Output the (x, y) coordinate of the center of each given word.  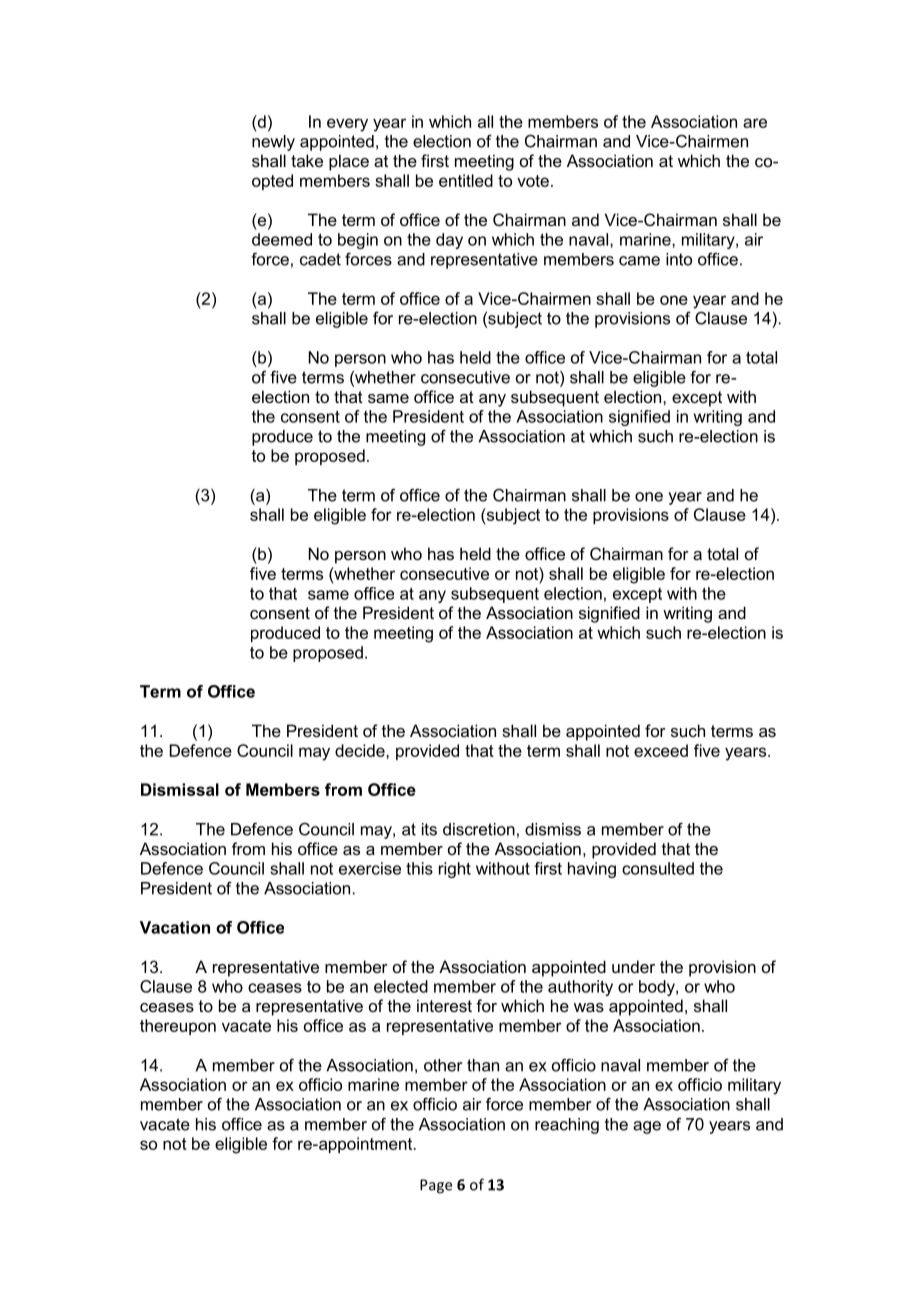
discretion (479, 829)
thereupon (178, 1027)
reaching (567, 1126)
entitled (466, 180)
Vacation (175, 927)
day (449, 241)
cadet (320, 259)
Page (436, 1186)
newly (273, 143)
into (679, 259)
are (755, 123)
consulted (658, 868)
